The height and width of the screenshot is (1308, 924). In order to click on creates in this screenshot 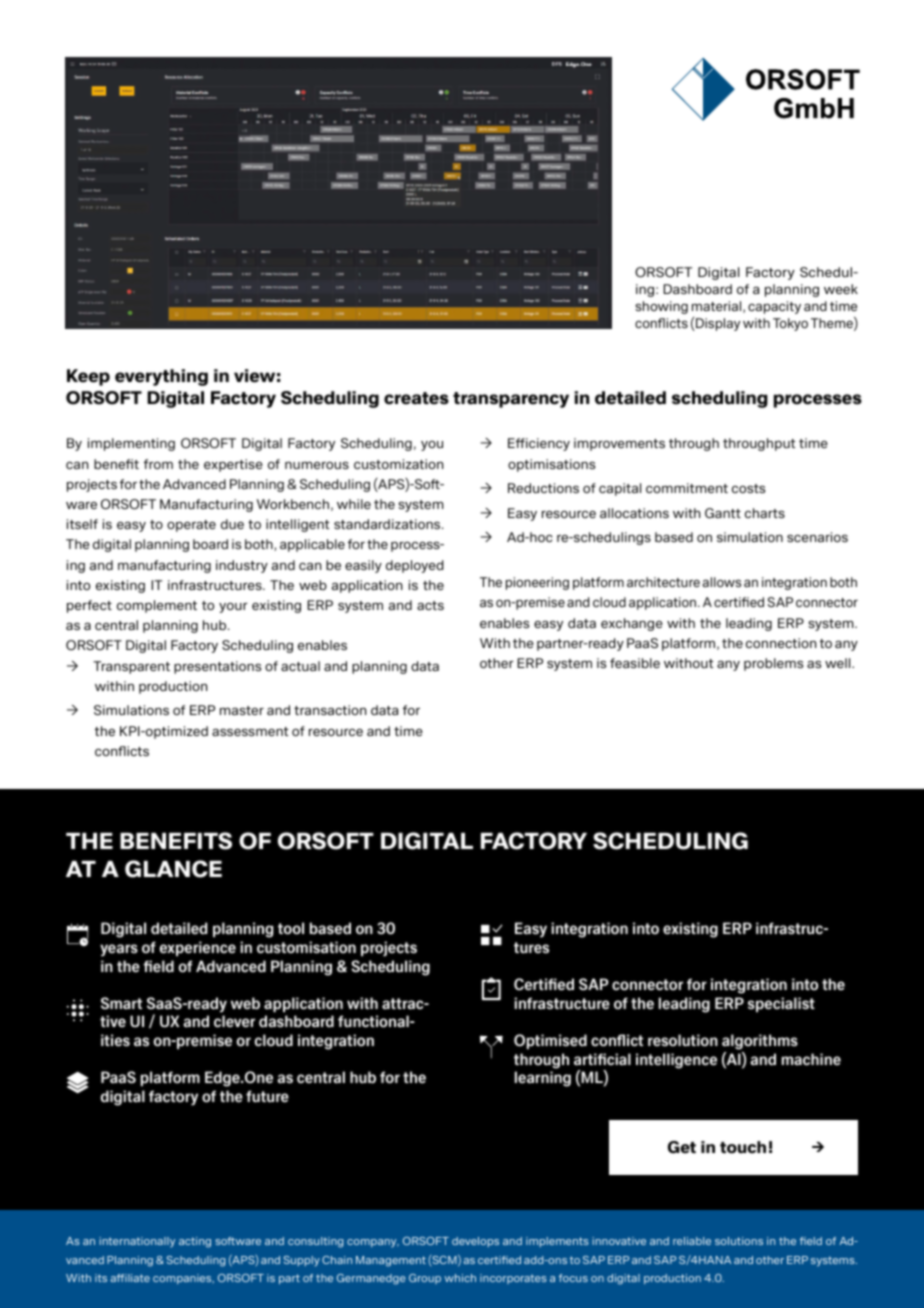, I will do `click(416, 398)`.
